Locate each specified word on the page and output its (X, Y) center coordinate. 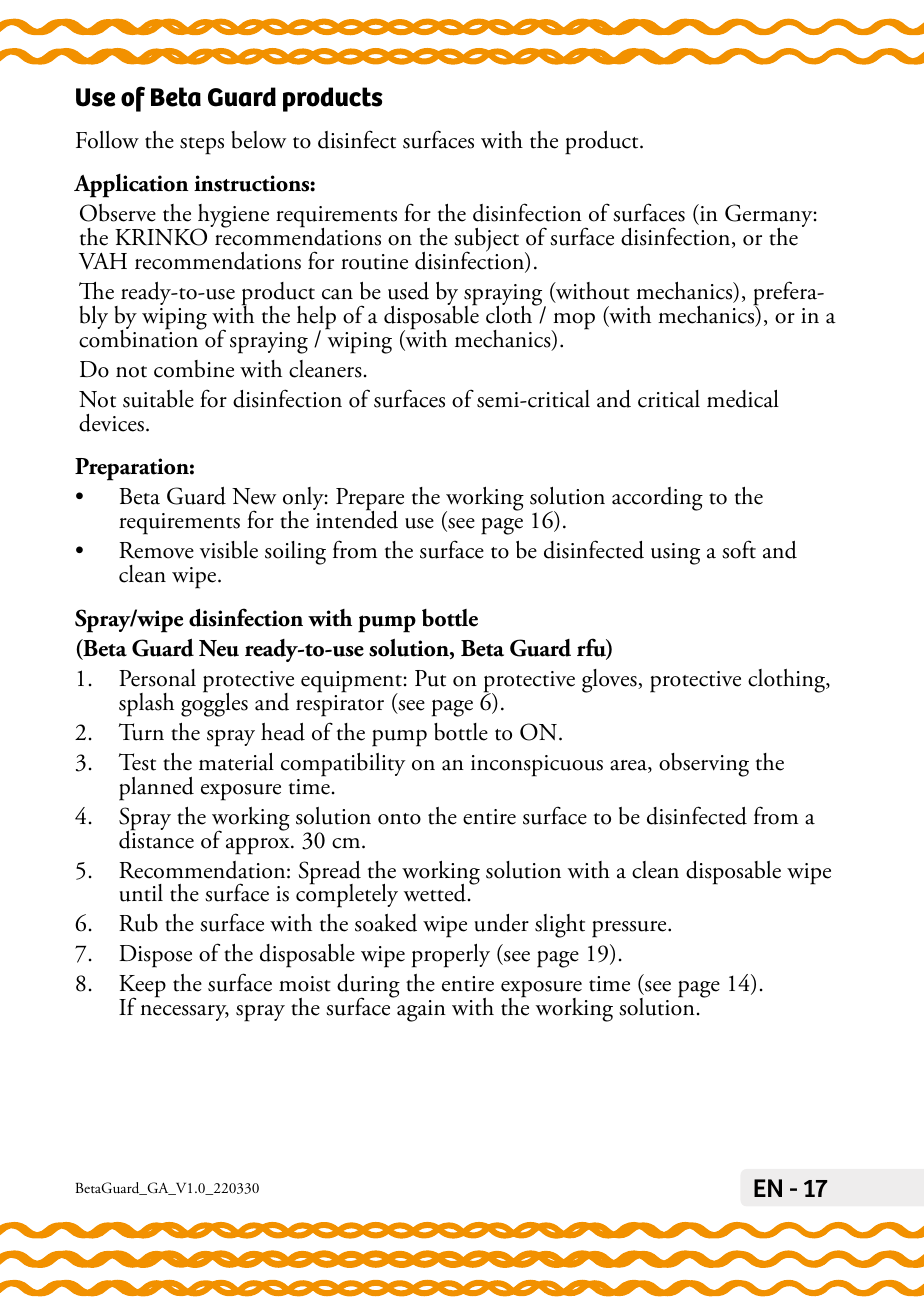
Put (430, 678)
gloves (610, 681)
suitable (158, 399)
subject (486, 241)
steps (202, 146)
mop (573, 322)
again (421, 1011)
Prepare (370, 500)
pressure (630, 929)
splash (146, 705)
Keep (142, 988)
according (657, 499)
